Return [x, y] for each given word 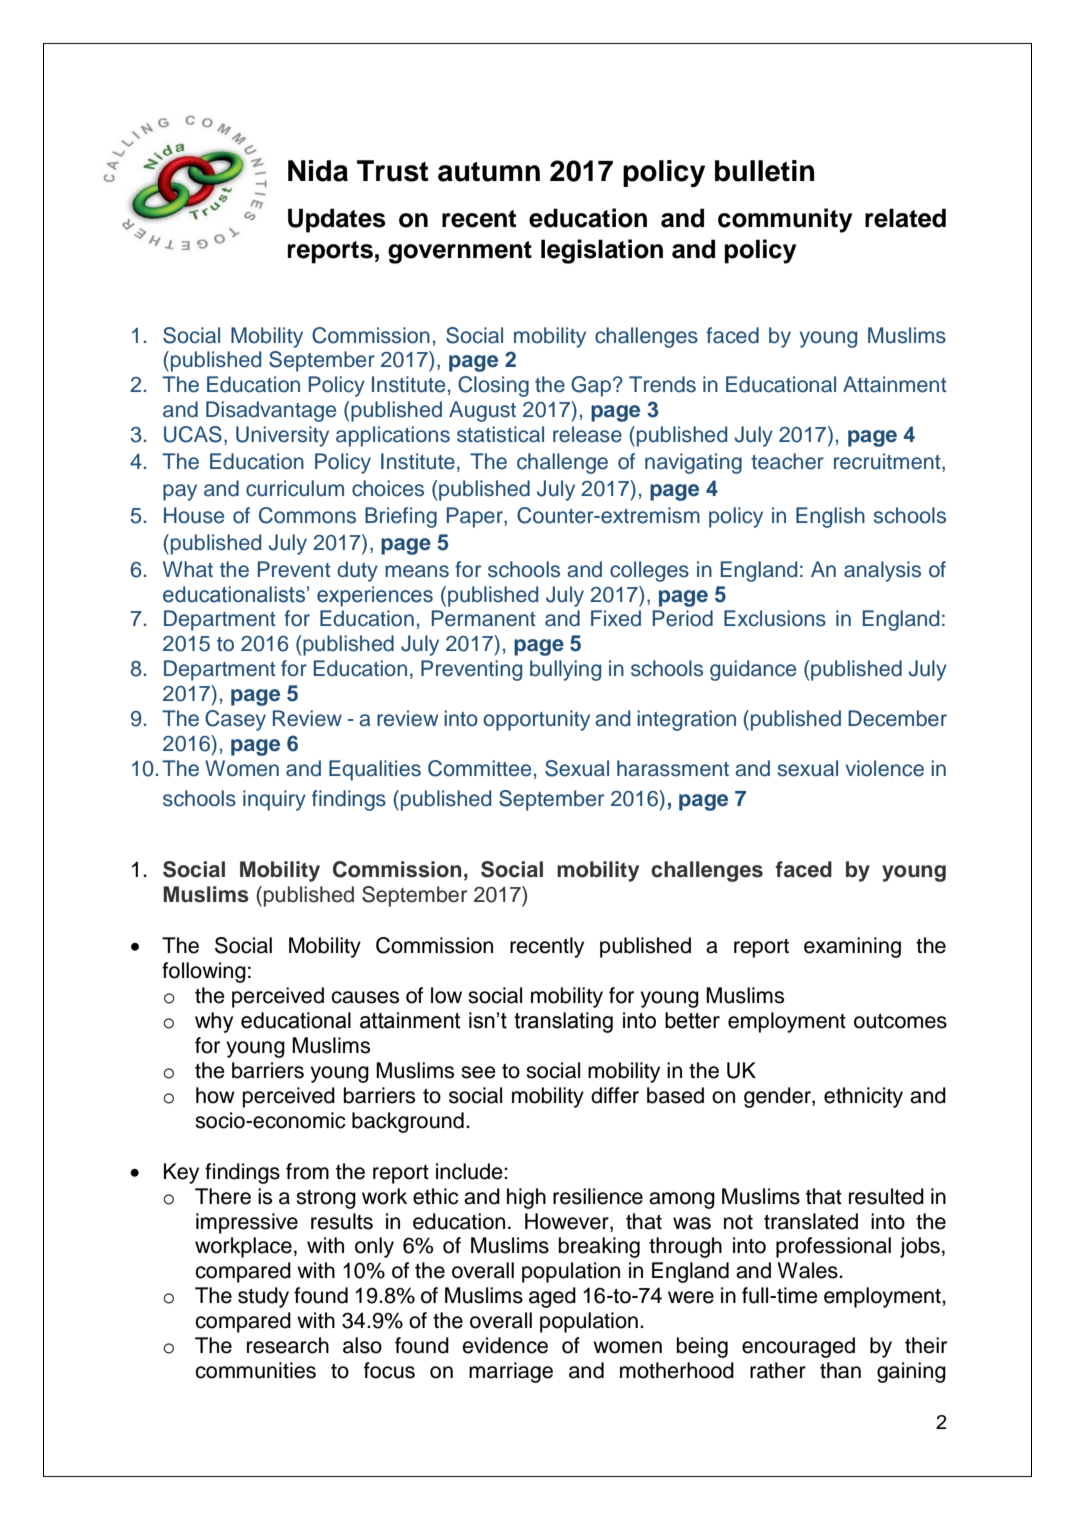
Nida [318, 171]
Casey [235, 720]
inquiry [274, 800]
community [785, 220]
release [587, 434]
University [282, 436]
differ [615, 1095]
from [307, 1171]
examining [852, 947]
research [288, 1345]
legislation [602, 251]
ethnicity [863, 1097]
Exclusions [775, 618]
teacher [787, 461]
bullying [565, 670]
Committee [479, 768]
